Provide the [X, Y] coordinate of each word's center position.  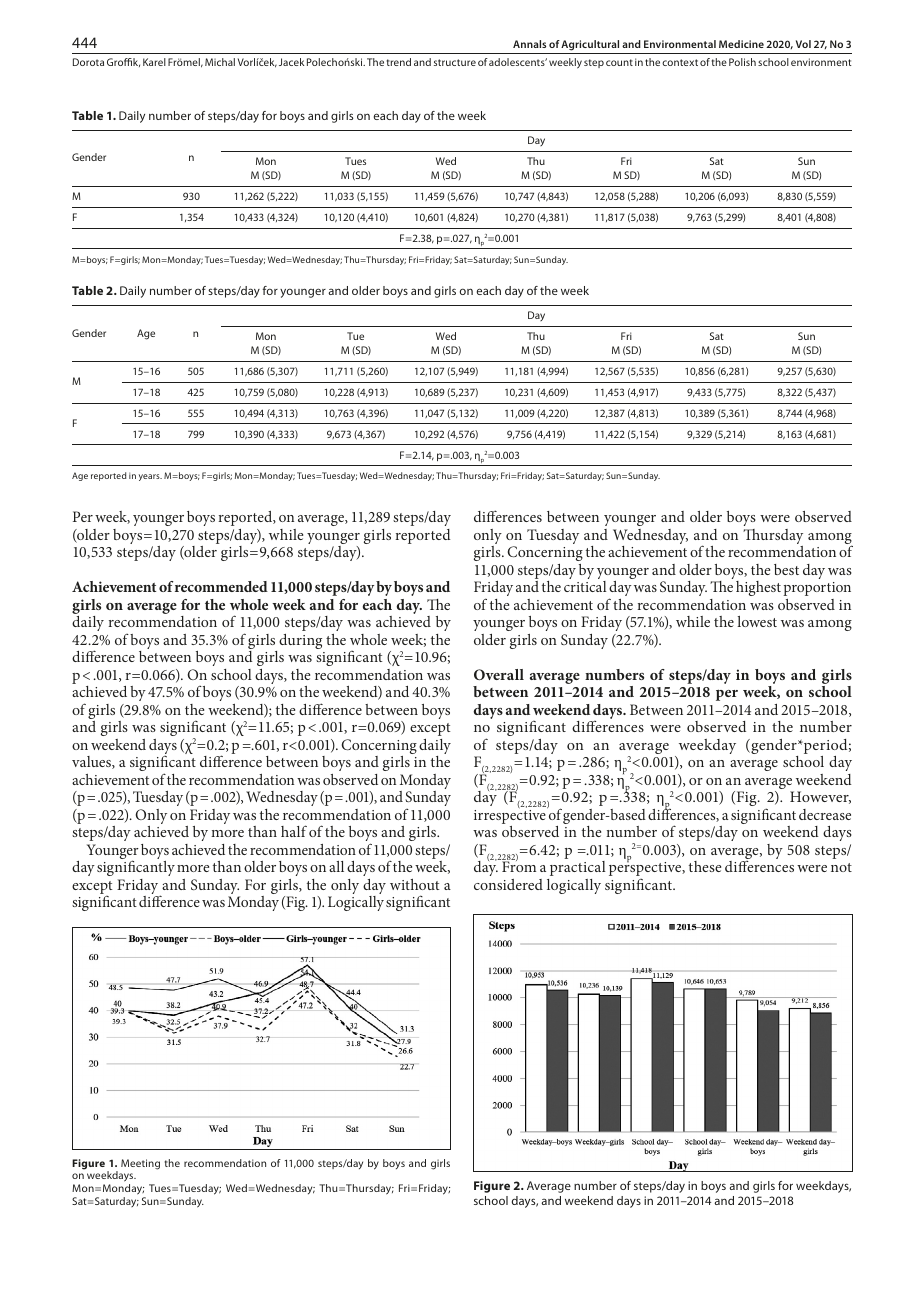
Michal [220, 62]
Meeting [140, 1164]
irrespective [510, 818]
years [150, 477]
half [294, 831]
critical [585, 586]
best [786, 569]
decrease [825, 814]
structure [455, 62]
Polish [742, 62]
